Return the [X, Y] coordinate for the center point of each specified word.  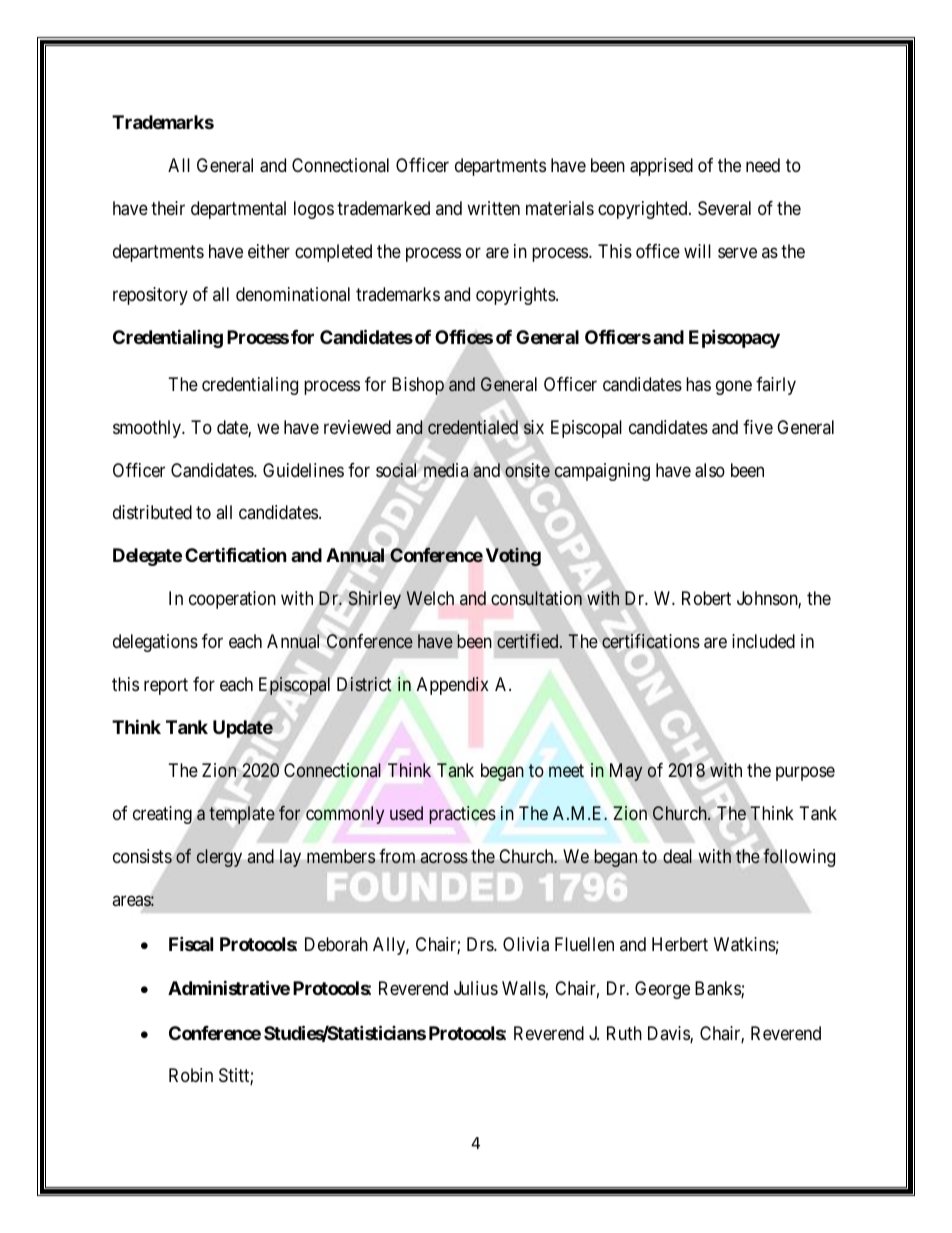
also [710, 470]
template [242, 815]
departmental [238, 210]
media [446, 470]
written [493, 208]
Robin [191, 1075]
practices [462, 815]
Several [724, 208]
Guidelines [303, 470]
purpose [805, 774]
